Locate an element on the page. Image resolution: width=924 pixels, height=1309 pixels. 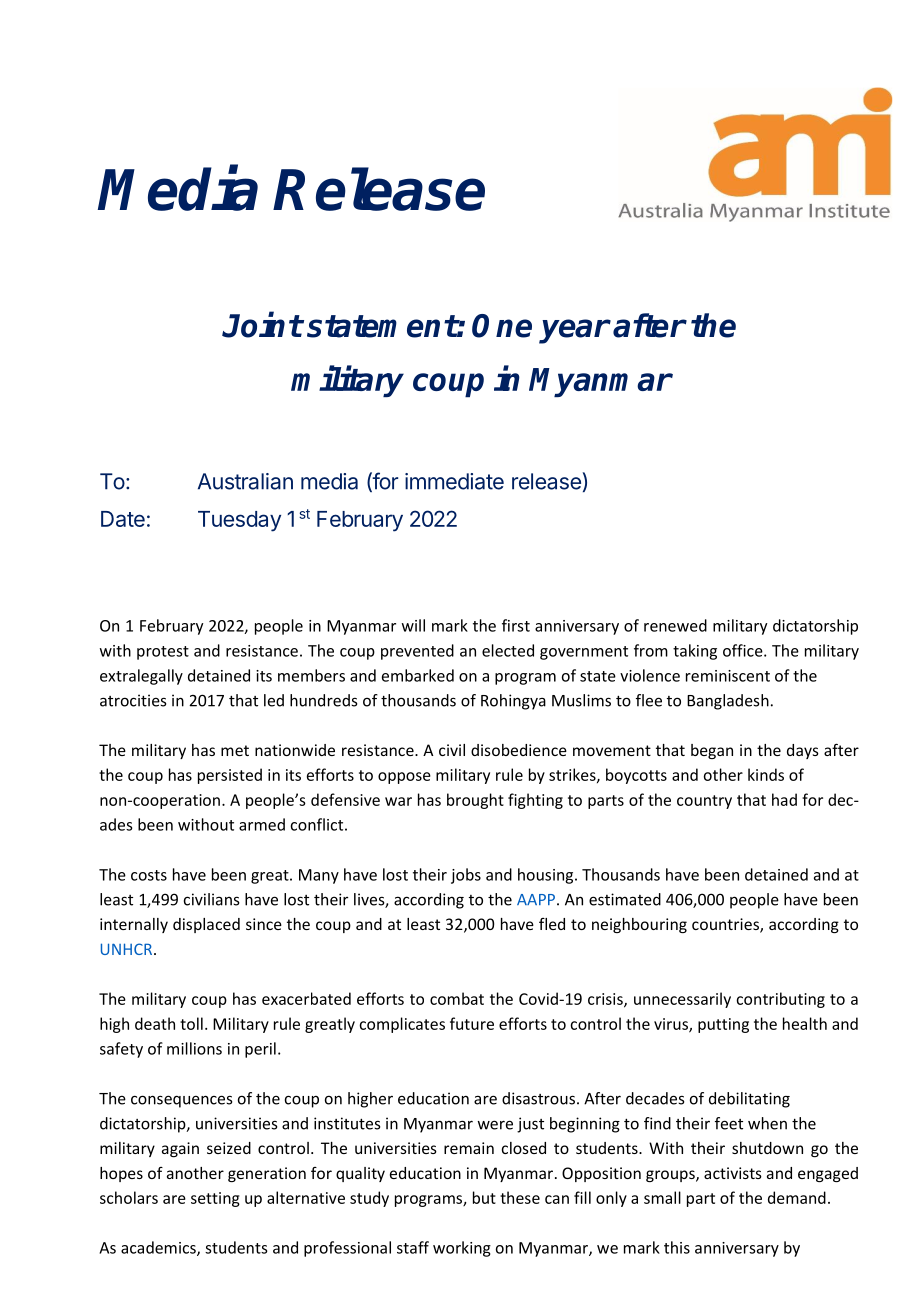
Tuesday is located at coordinates (239, 521).
